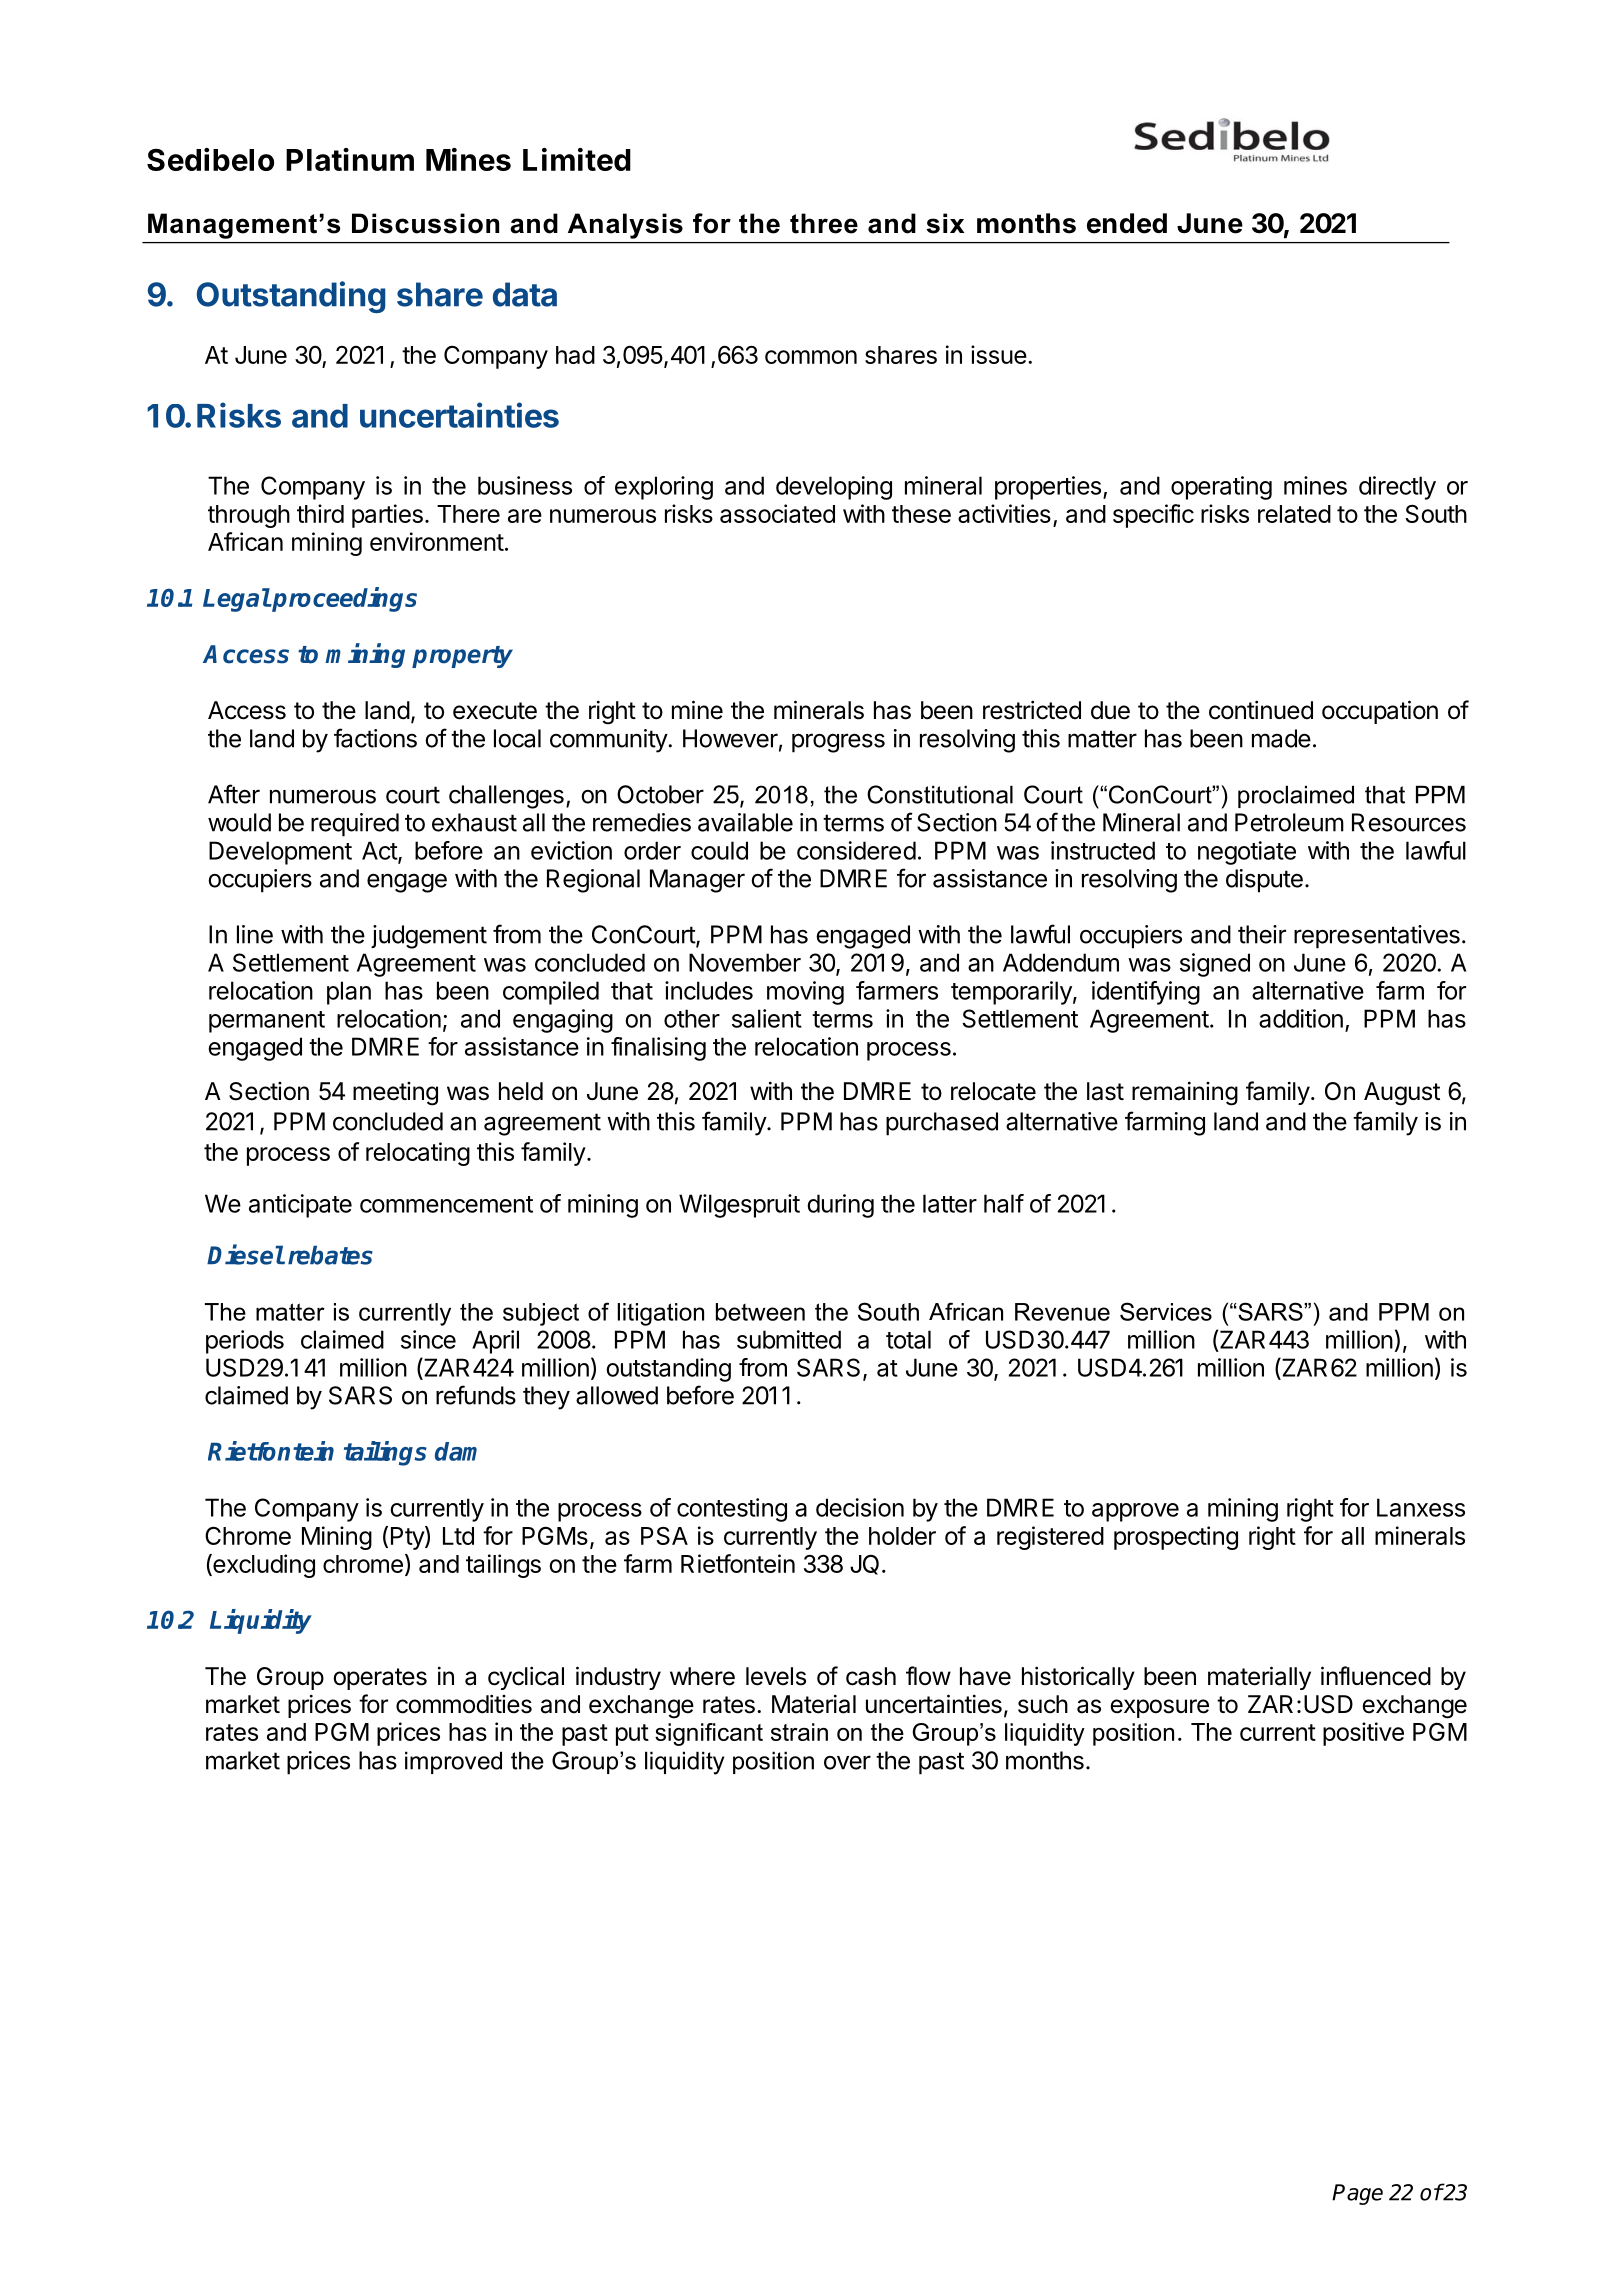 This image has height=2281, width=1613. Describe the element at coordinates (847, 1762) in the image. I see `over` at that location.
